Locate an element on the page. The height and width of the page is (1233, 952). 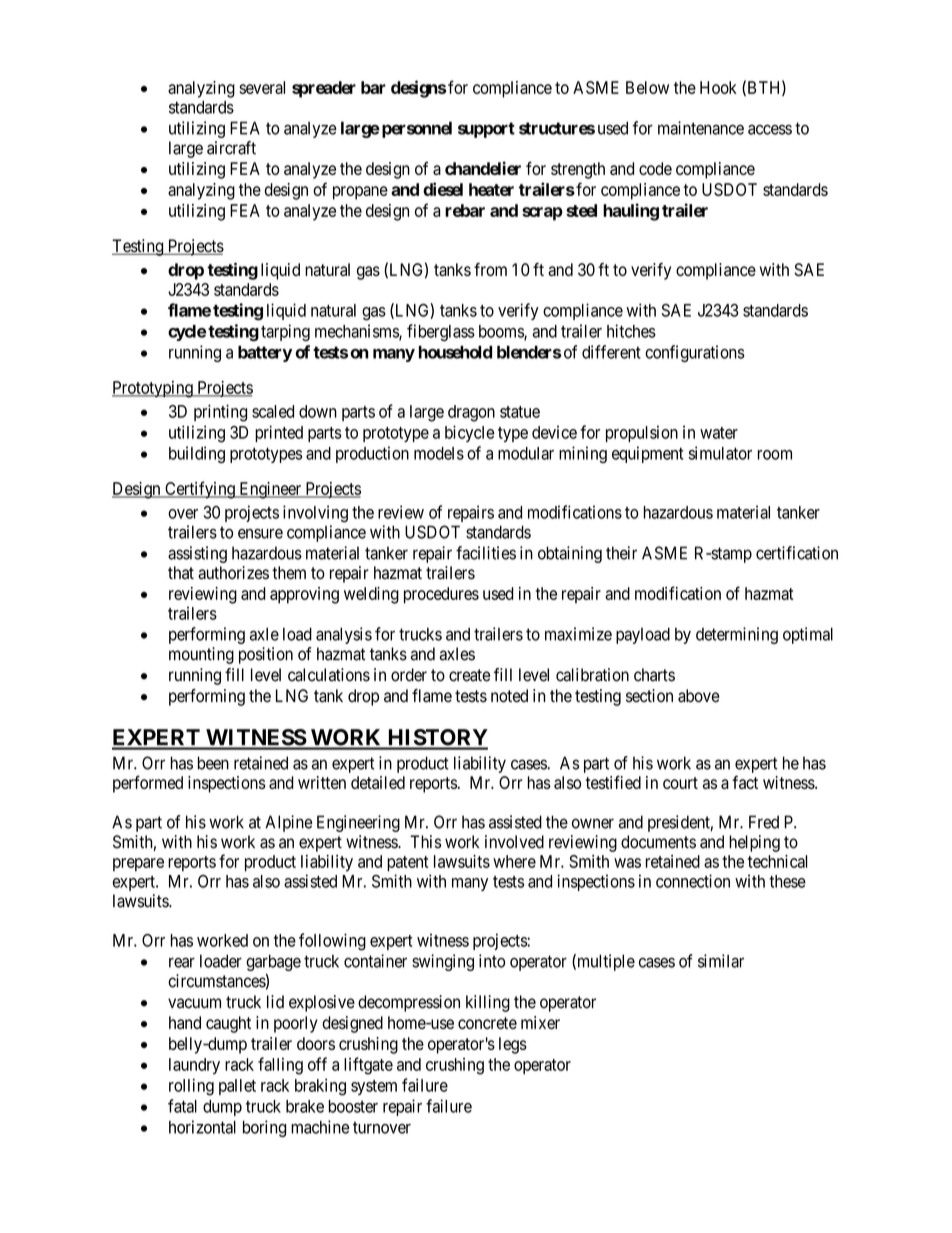
detailed is located at coordinates (378, 782).
